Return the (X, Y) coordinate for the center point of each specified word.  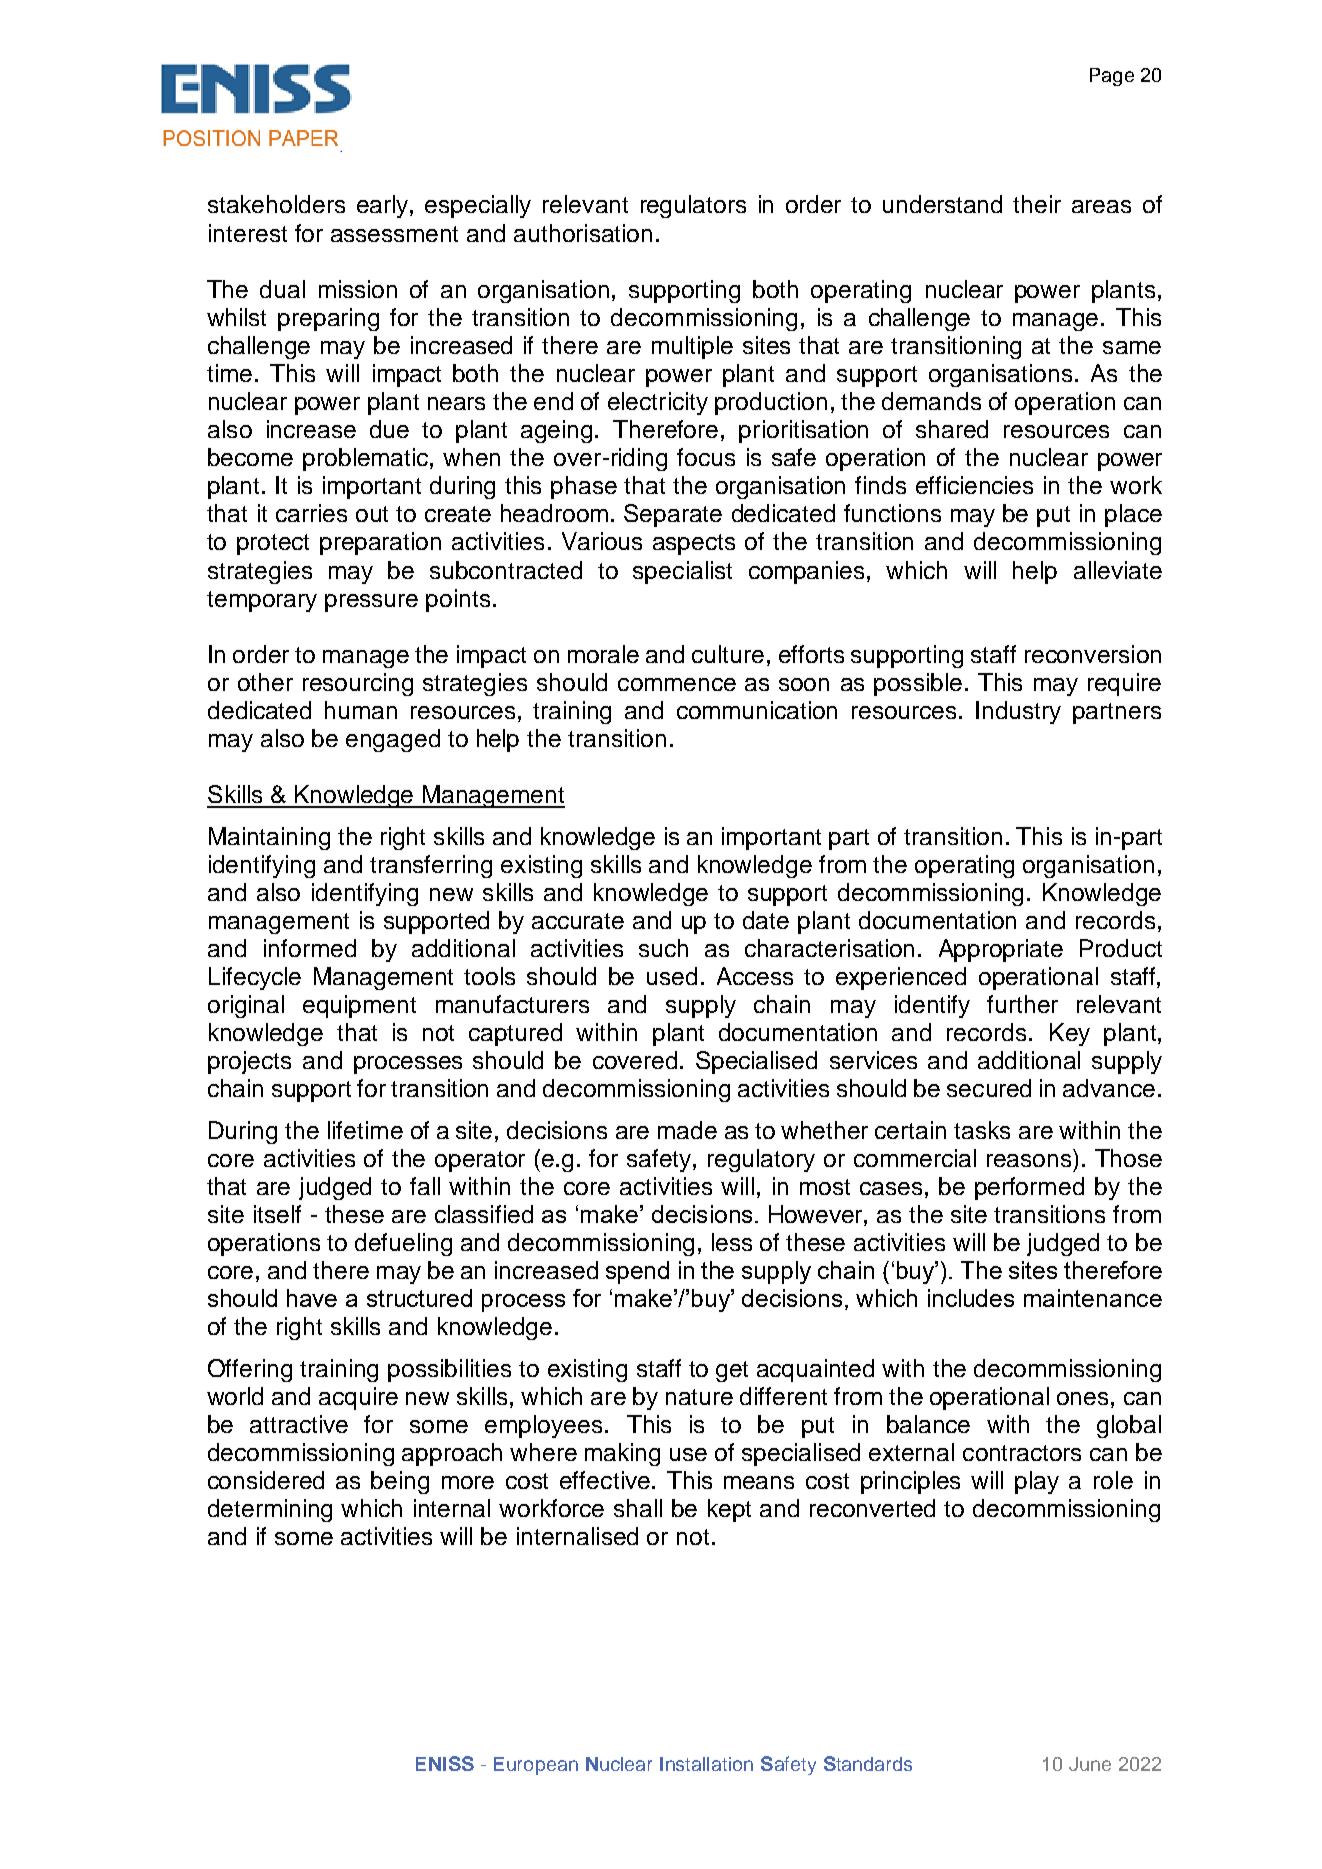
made (687, 1130)
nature (699, 1397)
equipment (359, 1006)
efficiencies (974, 485)
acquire (358, 1398)
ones (1082, 1398)
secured (989, 1088)
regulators (693, 206)
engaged (393, 740)
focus (706, 457)
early (384, 206)
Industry (1018, 712)
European (536, 1766)
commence (677, 684)
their (1037, 204)
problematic (367, 459)
